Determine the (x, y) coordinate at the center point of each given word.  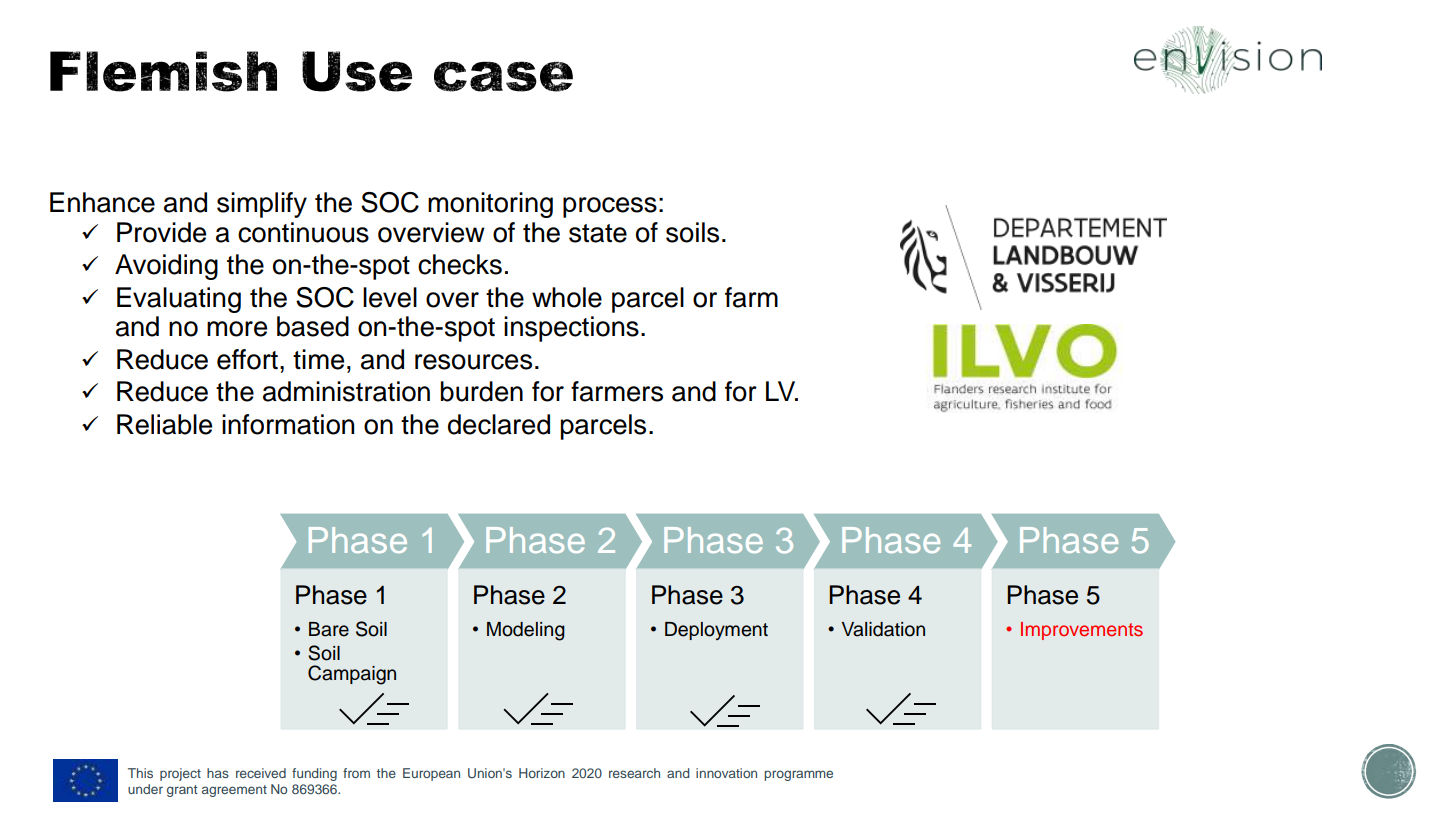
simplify (262, 205)
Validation (883, 629)
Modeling (526, 631)
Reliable (164, 424)
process (610, 207)
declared (499, 424)
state (598, 233)
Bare (329, 629)
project (180, 774)
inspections (571, 329)
